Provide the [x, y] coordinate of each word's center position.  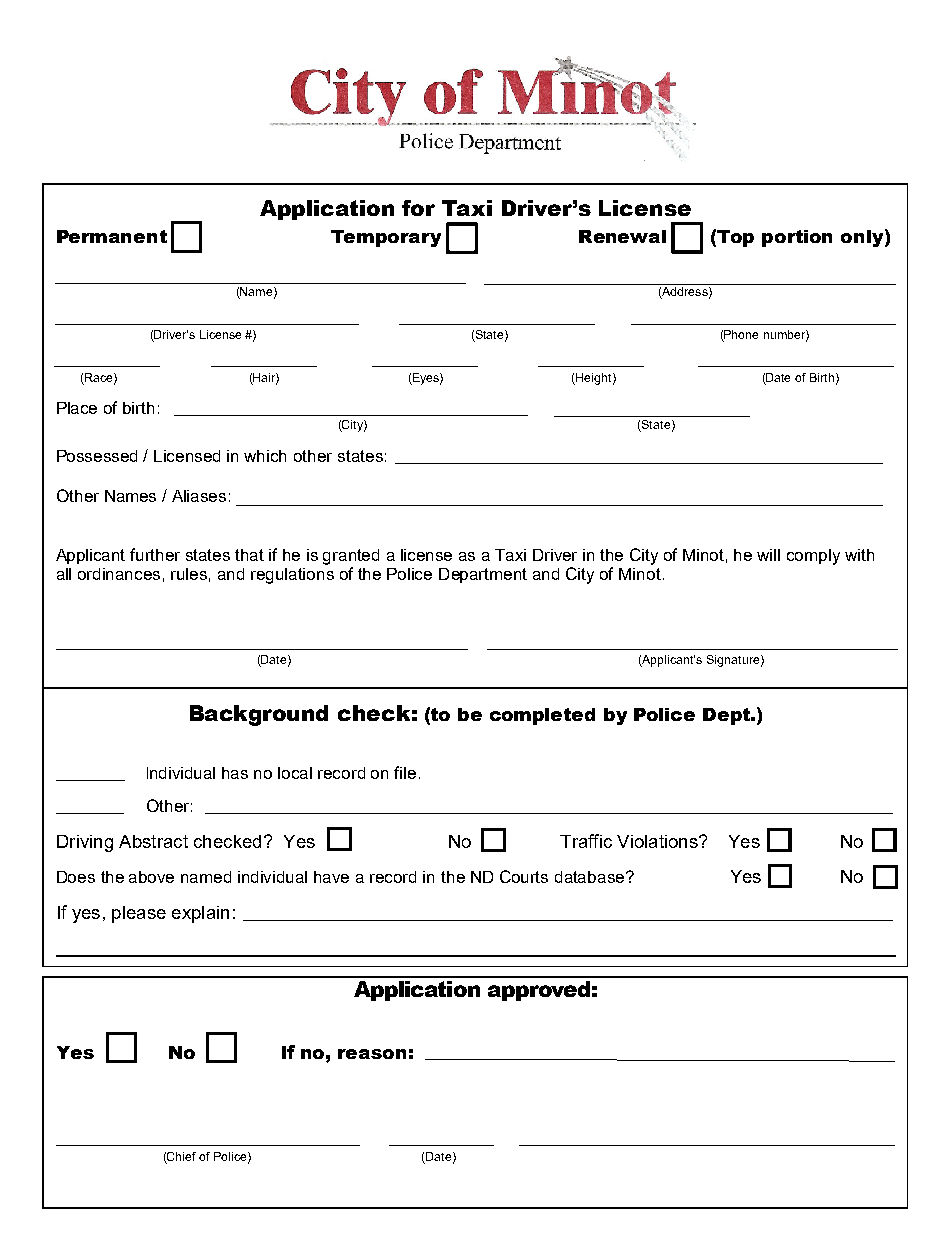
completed [542, 716]
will [768, 555]
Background [259, 715]
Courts [524, 876]
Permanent [112, 236]
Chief [181, 1158]
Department [483, 575]
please [139, 914]
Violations [658, 841]
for [418, 208]
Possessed [97, 456]
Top [735, 238]
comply [813, 557]
